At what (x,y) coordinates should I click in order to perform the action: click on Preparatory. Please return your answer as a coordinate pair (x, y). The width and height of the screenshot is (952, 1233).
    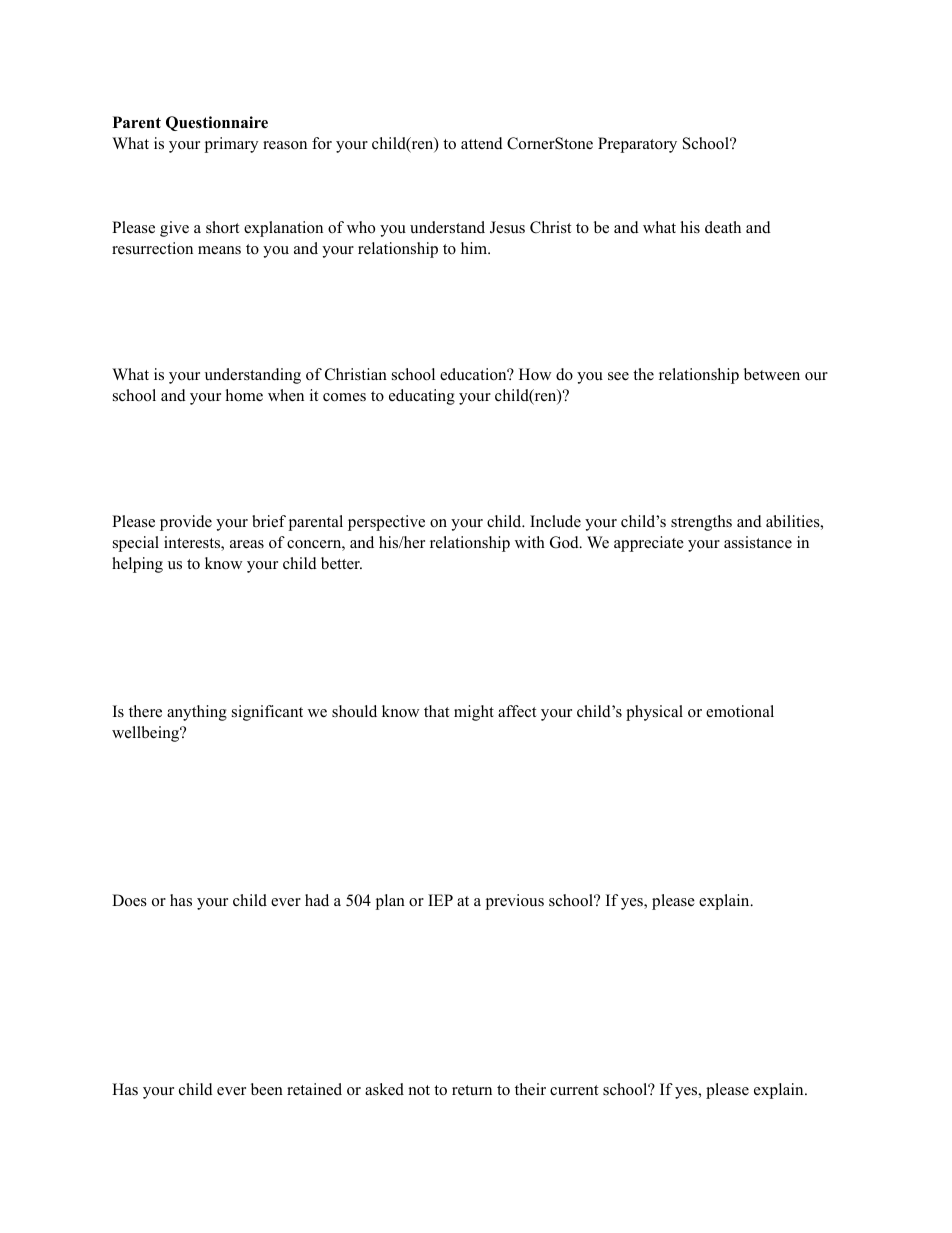
    Looking at the image, I should click on (637, 145).
